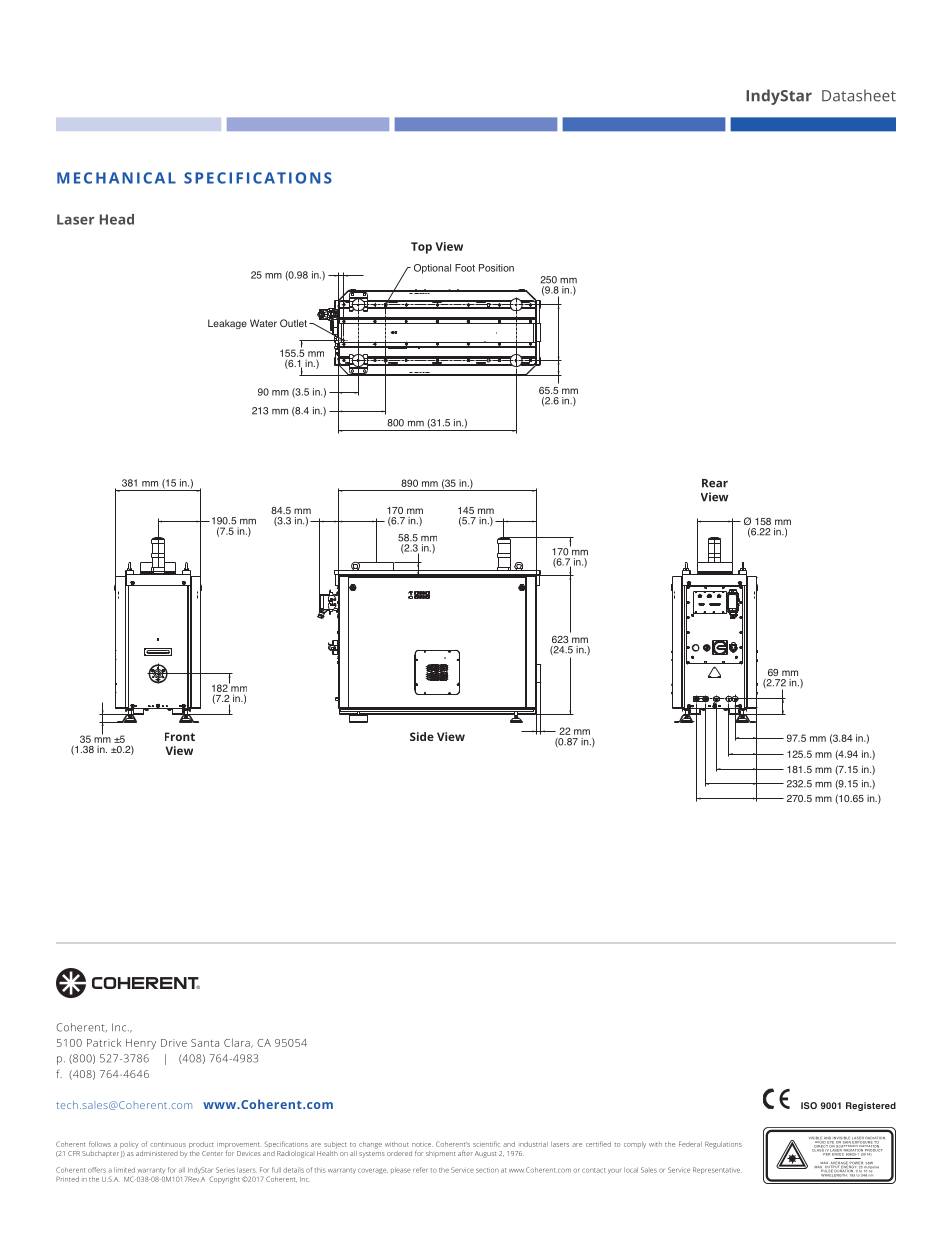  What do you see at coordinates (205, 1043) in the screenshot?
I see `Santa` at bounding box center [205, 1043].
